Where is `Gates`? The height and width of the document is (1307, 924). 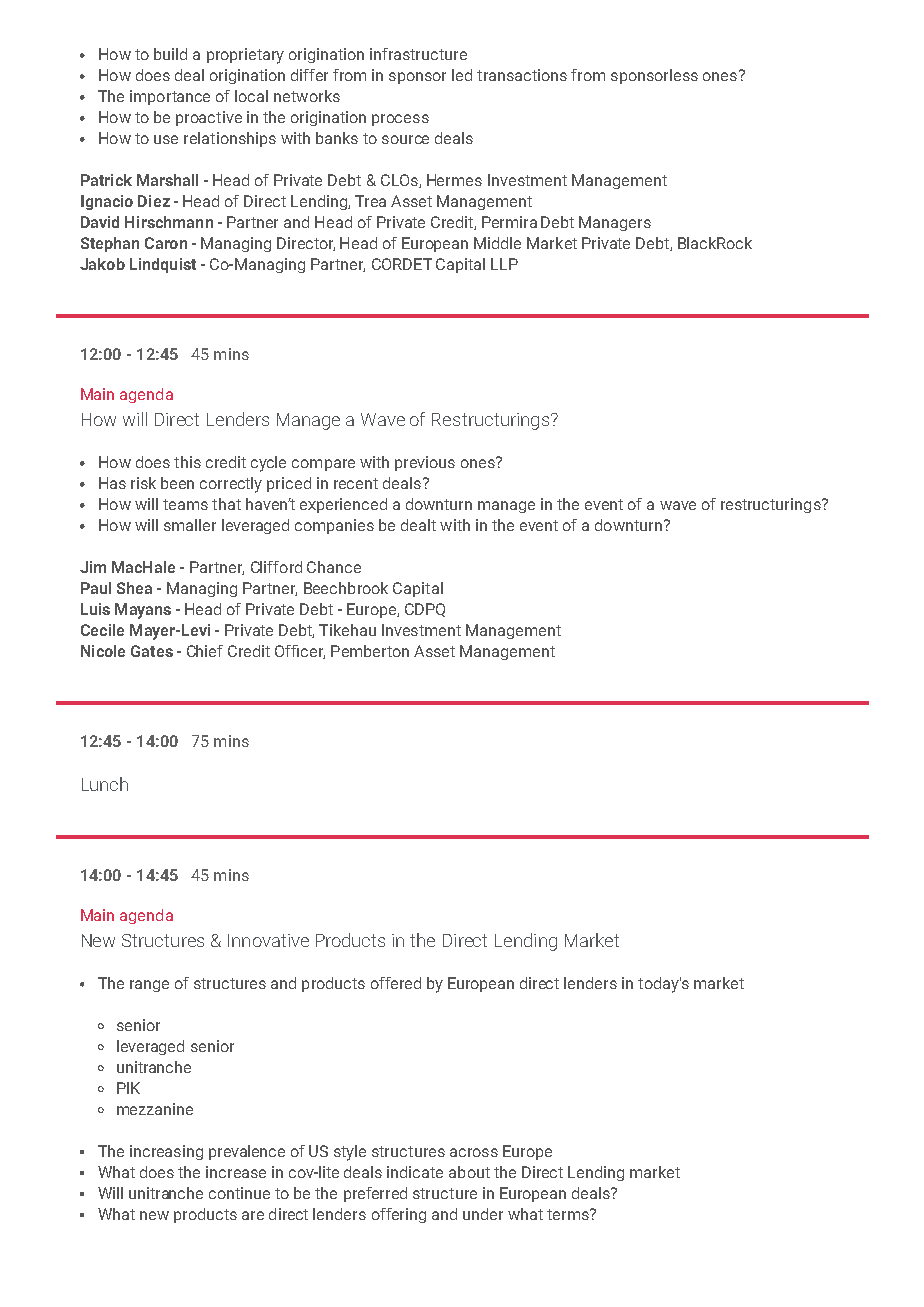
Gates is located at coordinates (152, 651).
